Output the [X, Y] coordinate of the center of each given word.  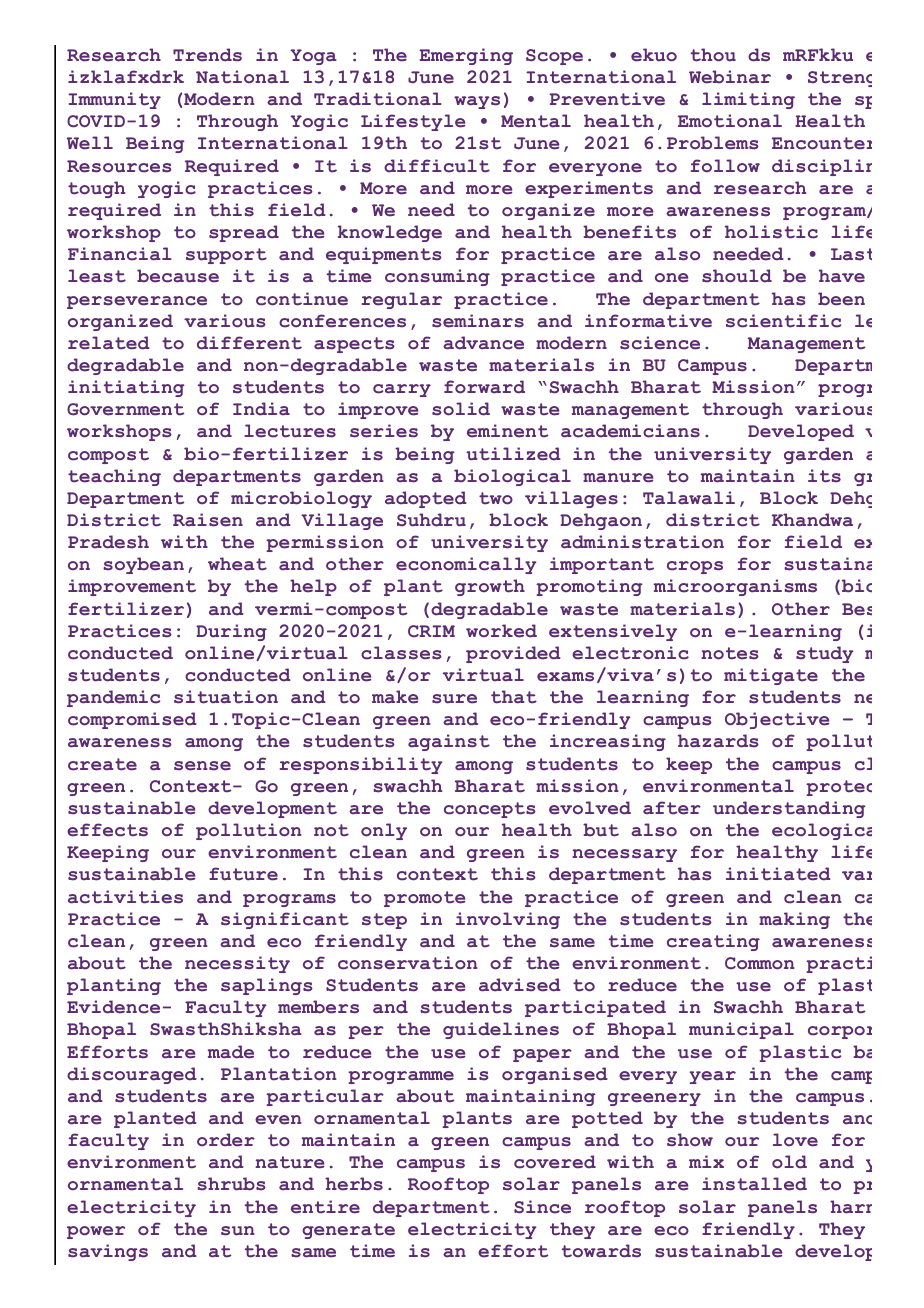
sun [238, 1231]
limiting [748, 100]
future [243, 874]
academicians [630, 431]
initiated [778, 874]
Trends [207, 55]
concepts [490, 810]
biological [512, 477]
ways [477, 102]
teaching [114, 477]
